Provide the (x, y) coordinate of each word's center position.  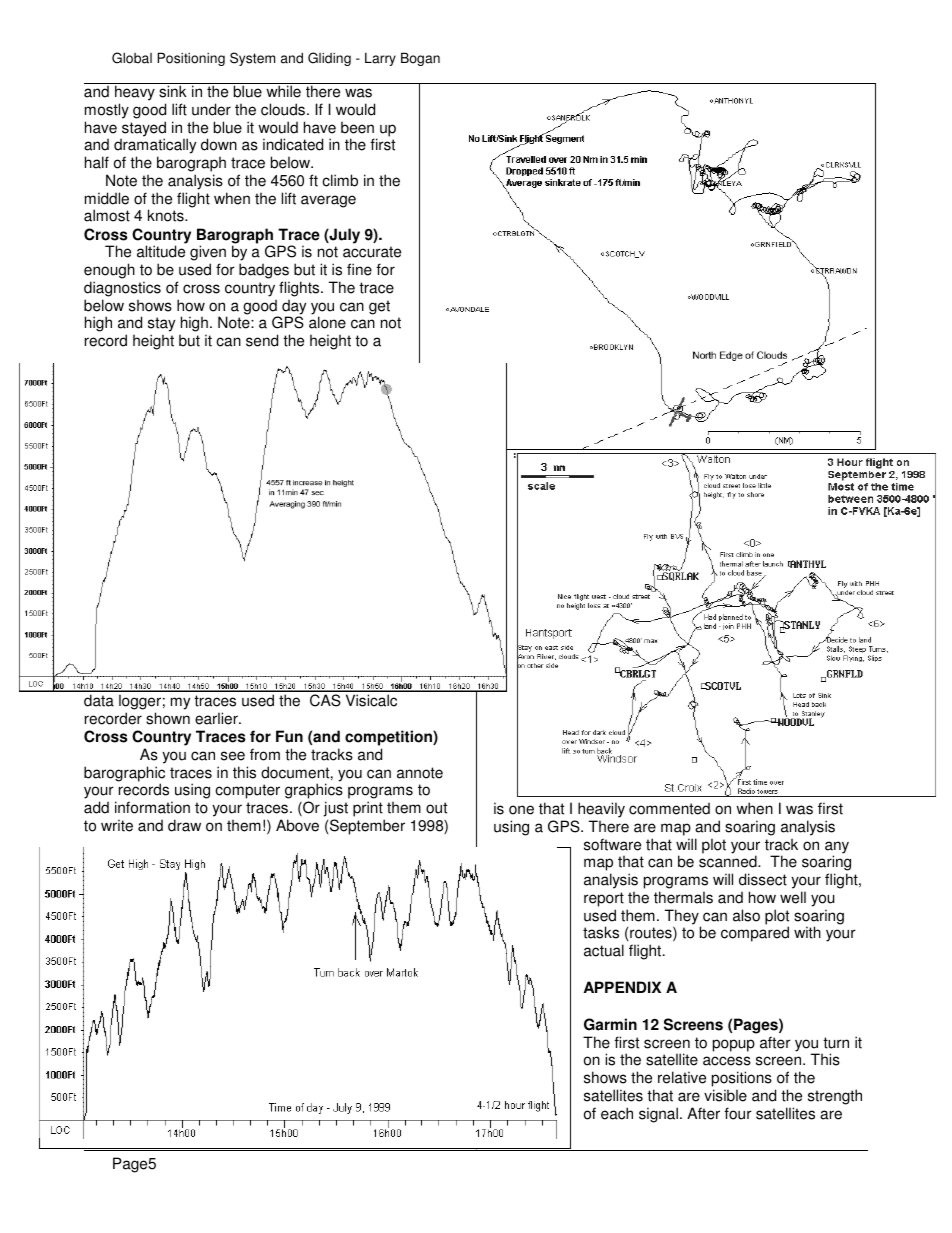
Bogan (420, 59)
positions (742, 1080)
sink (173, 91)
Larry (380, 59)
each (617, 1113)
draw (184, 825)
